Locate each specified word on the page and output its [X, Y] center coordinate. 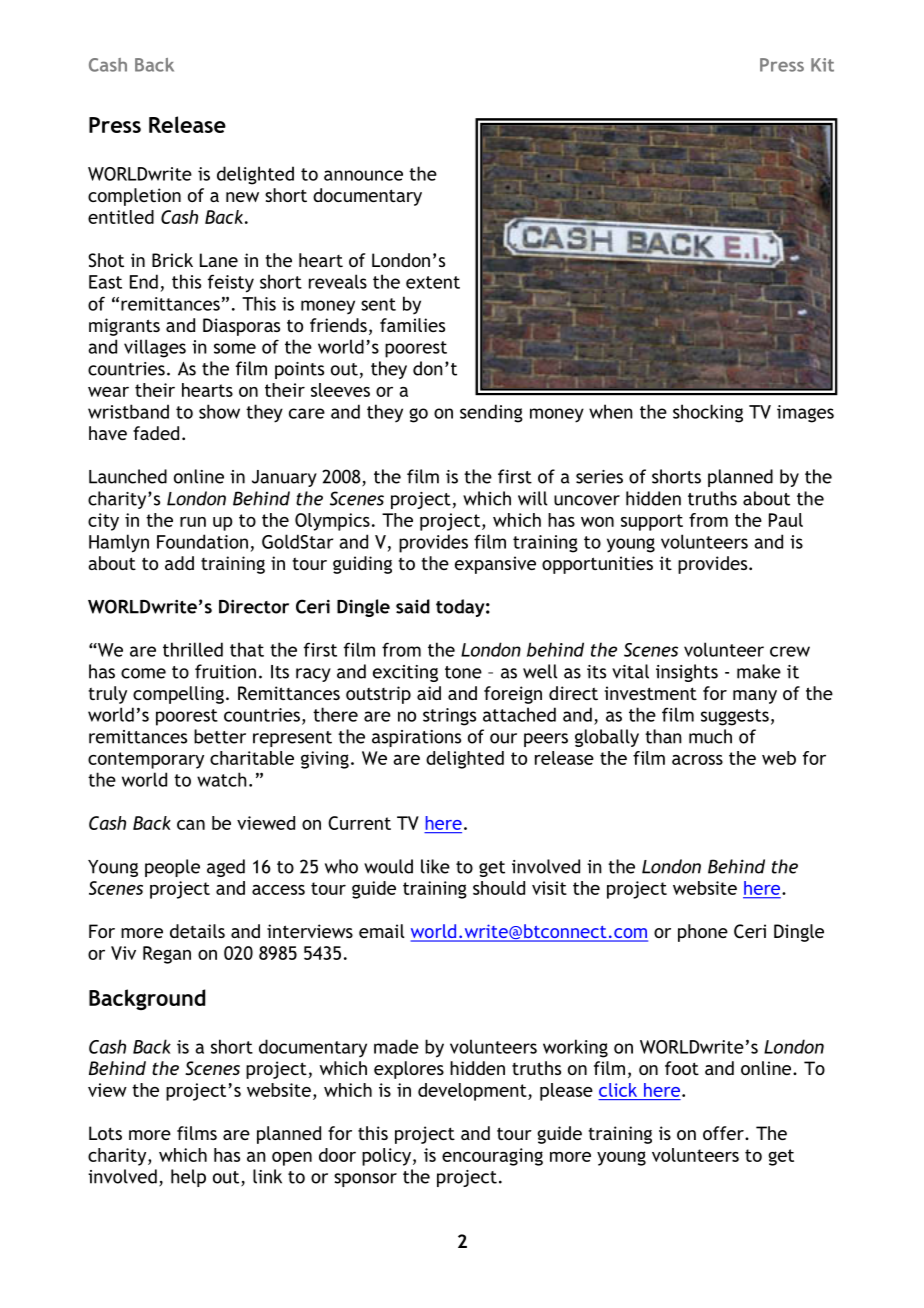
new [242, 197]
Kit [822, 65]
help [188, 1178]
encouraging [492, 1157]
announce [363, 175]
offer [724, 1133]
